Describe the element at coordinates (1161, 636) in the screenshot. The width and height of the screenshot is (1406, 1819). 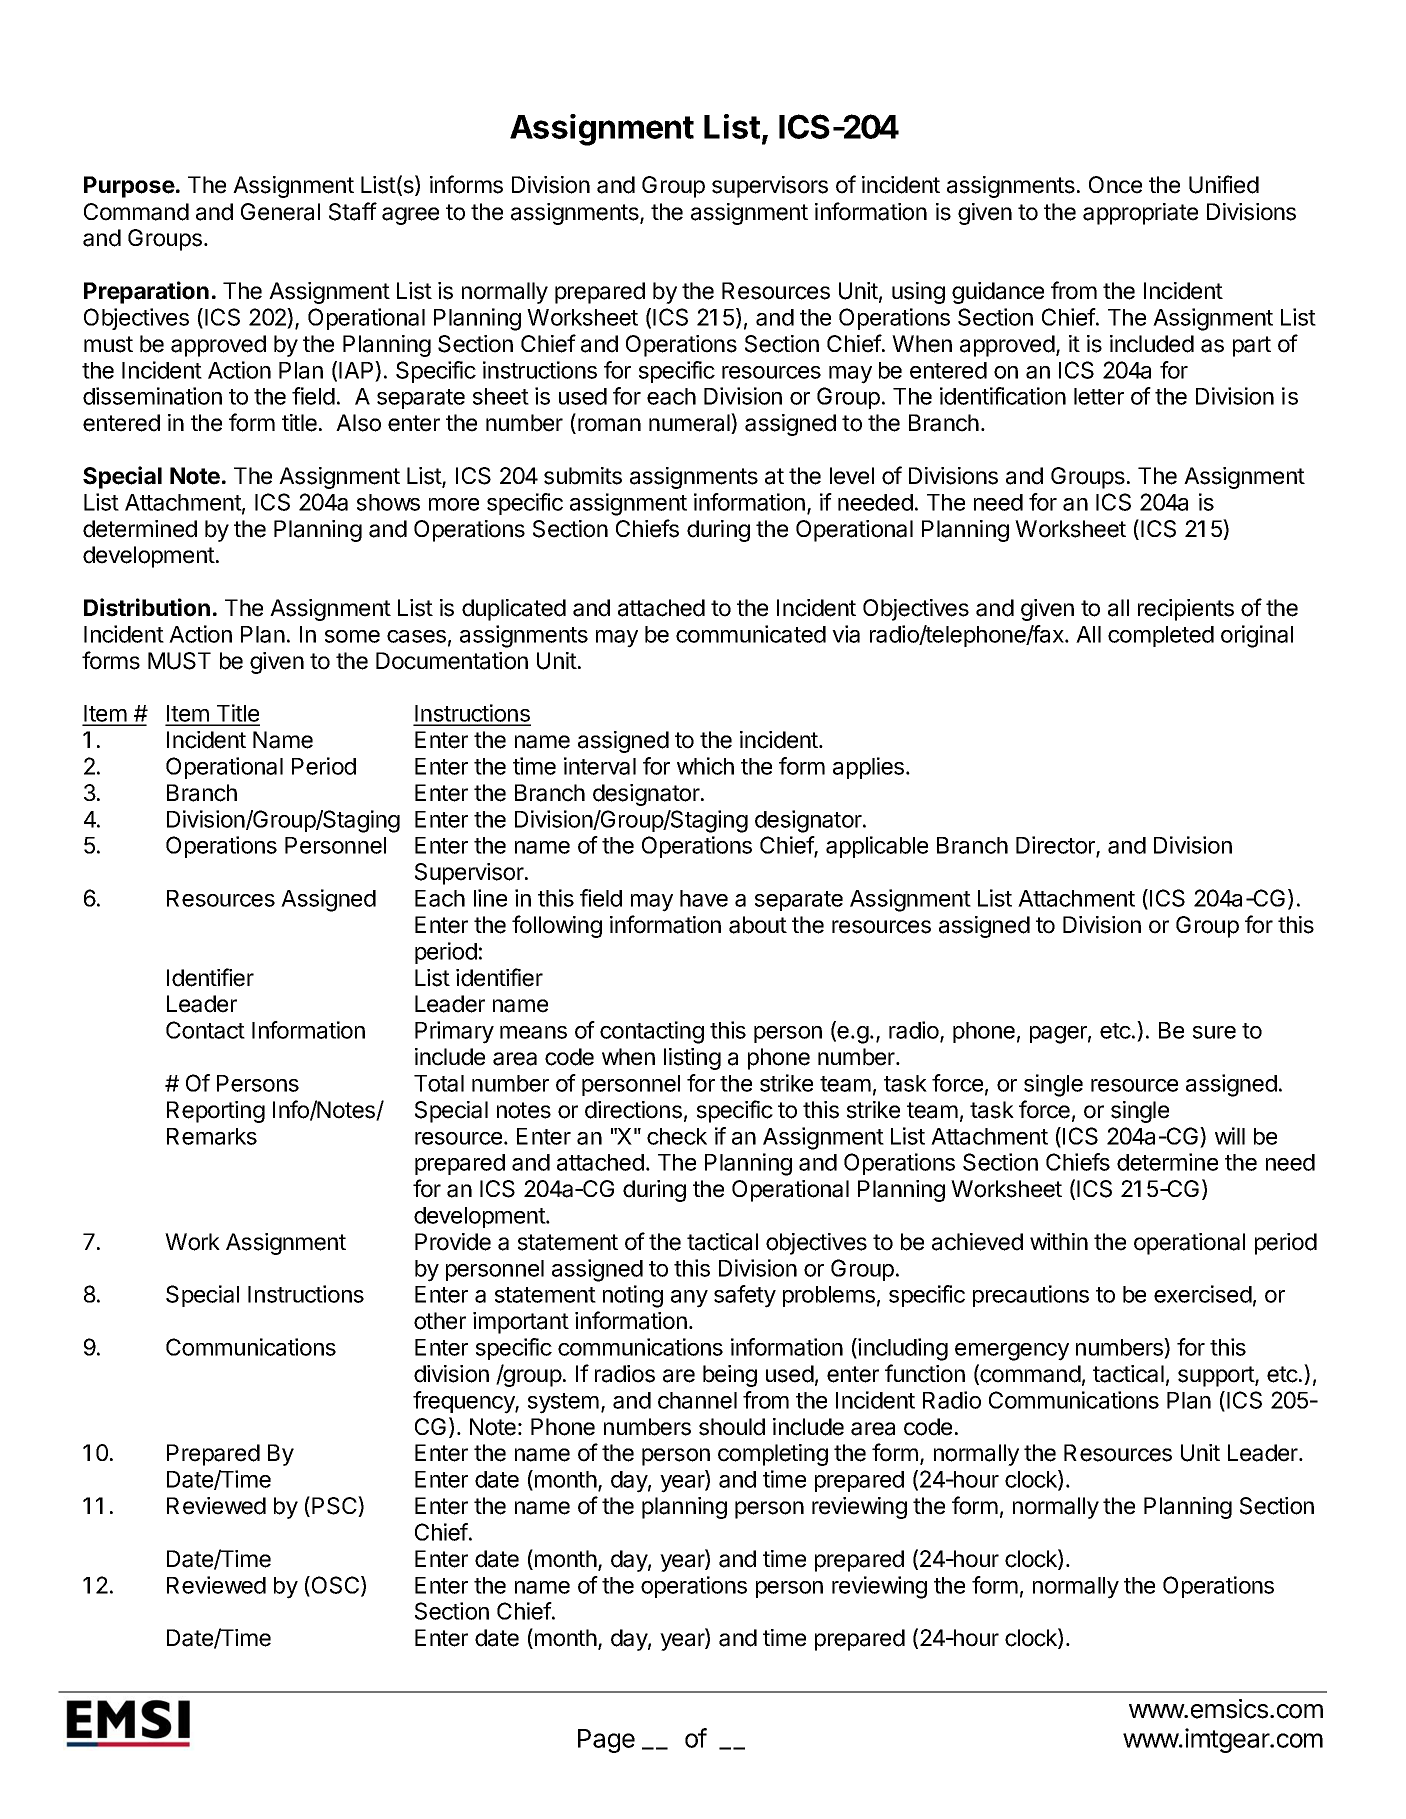
I see `completed` at that location.
